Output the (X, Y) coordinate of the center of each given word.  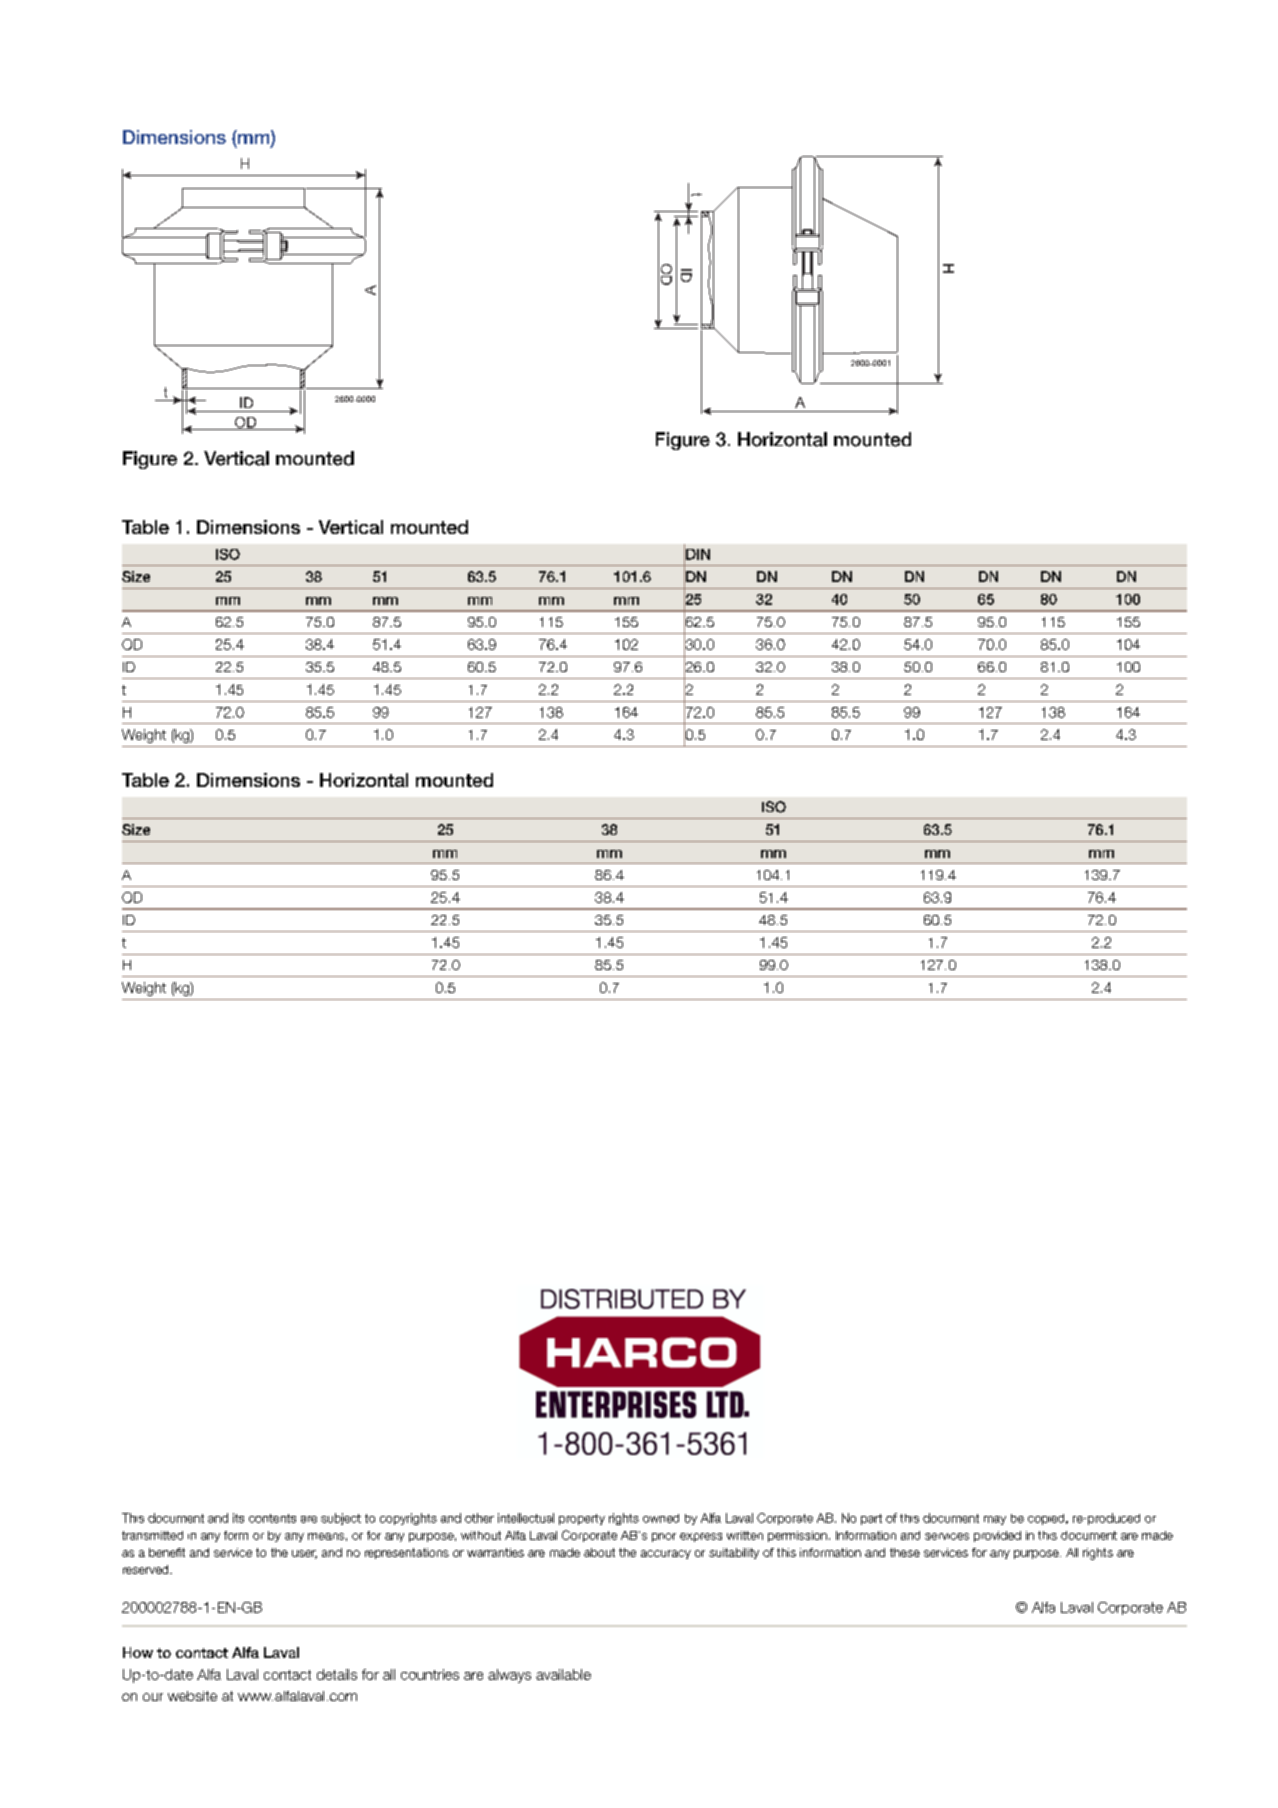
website (192, 1696)
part (871, 1519)
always (509, 1676)
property (582, 1519)
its (238, 1518)
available (563, 1674)
